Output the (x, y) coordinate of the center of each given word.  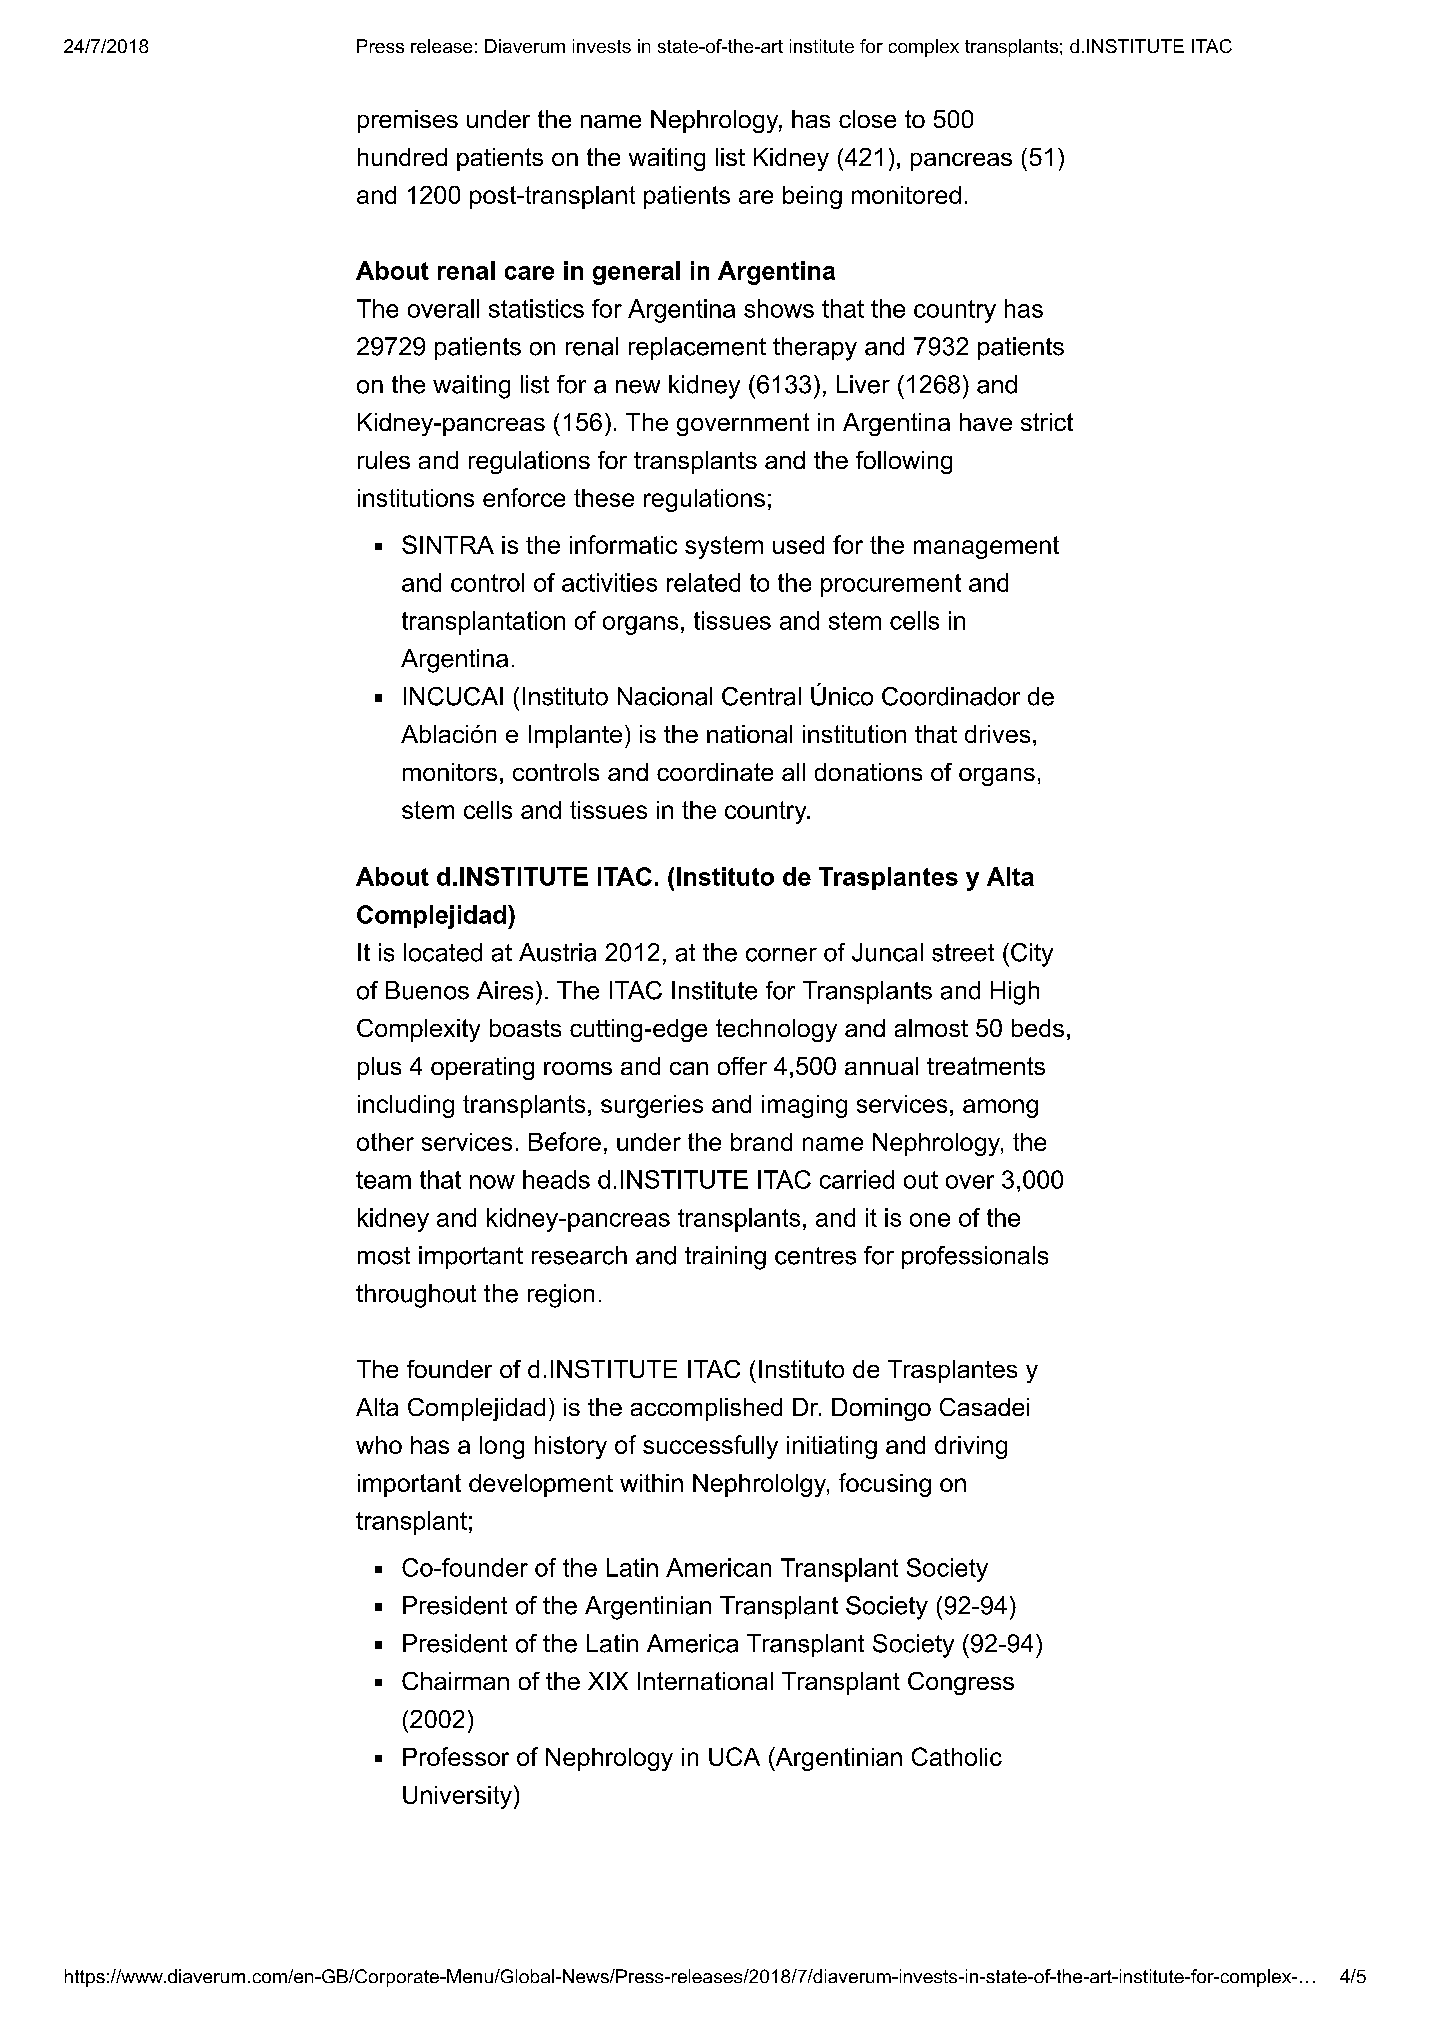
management (986, 547)
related (703, 582)
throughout (416, 1296)
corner (781, 955)
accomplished (706, 1409)
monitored (906, 195)
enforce (524, 497)
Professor (456, 1756)
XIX (608, 1681)
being (812, 197)
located (443, 952)
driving (971, 1447)
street (963, 953)
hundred (402, 157)
